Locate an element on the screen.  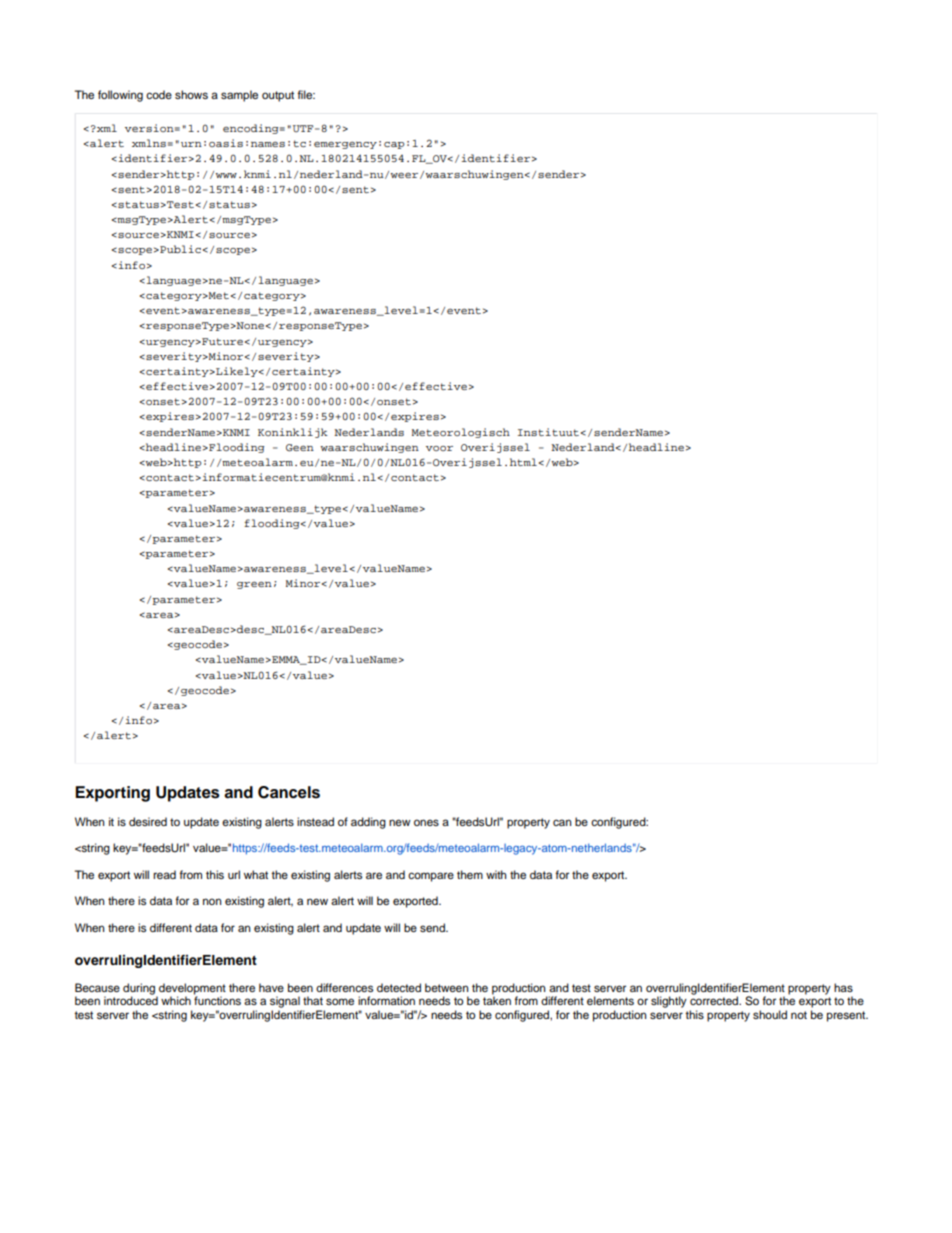
sample is located at coordinates (239, 96).
